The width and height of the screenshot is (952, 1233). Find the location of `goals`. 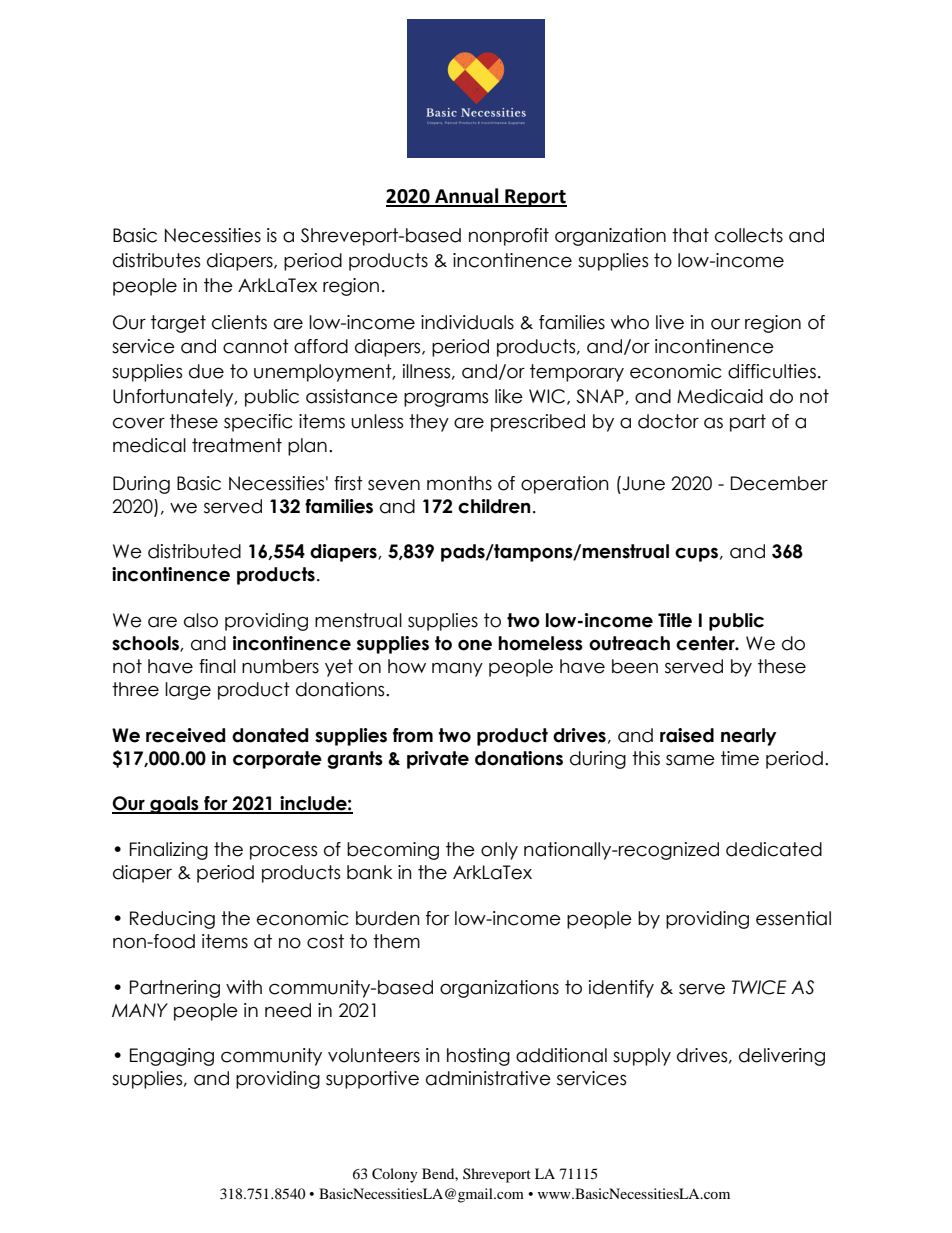

goals is located at coordinates (174, 805).
